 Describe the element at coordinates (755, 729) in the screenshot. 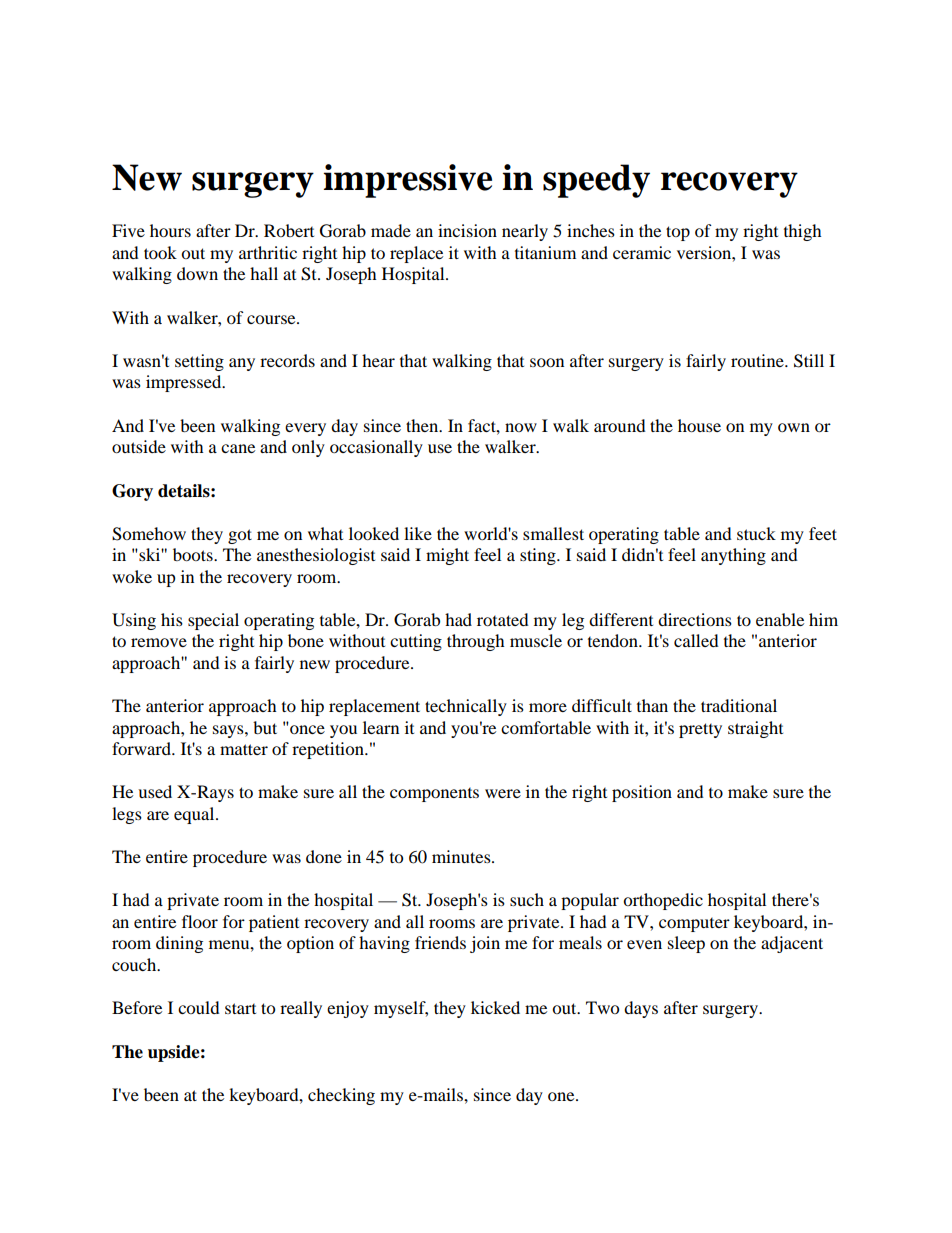

I see `straight` at that location.
